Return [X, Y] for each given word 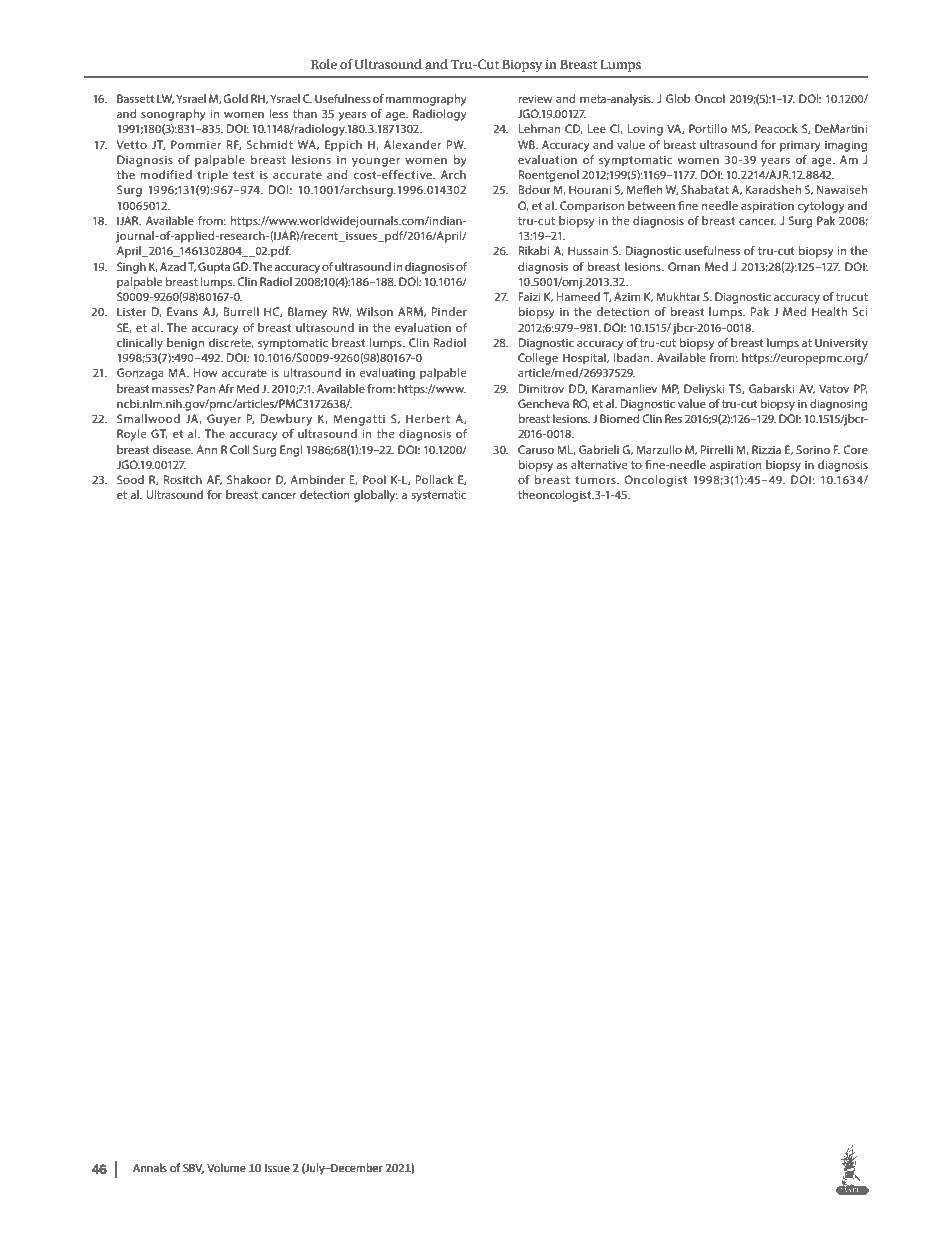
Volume [226, 1167]
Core [855, 449]
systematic [439, 496]
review [535, 98]
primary [800, 146]
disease [172, 449]
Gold [235, 98]
